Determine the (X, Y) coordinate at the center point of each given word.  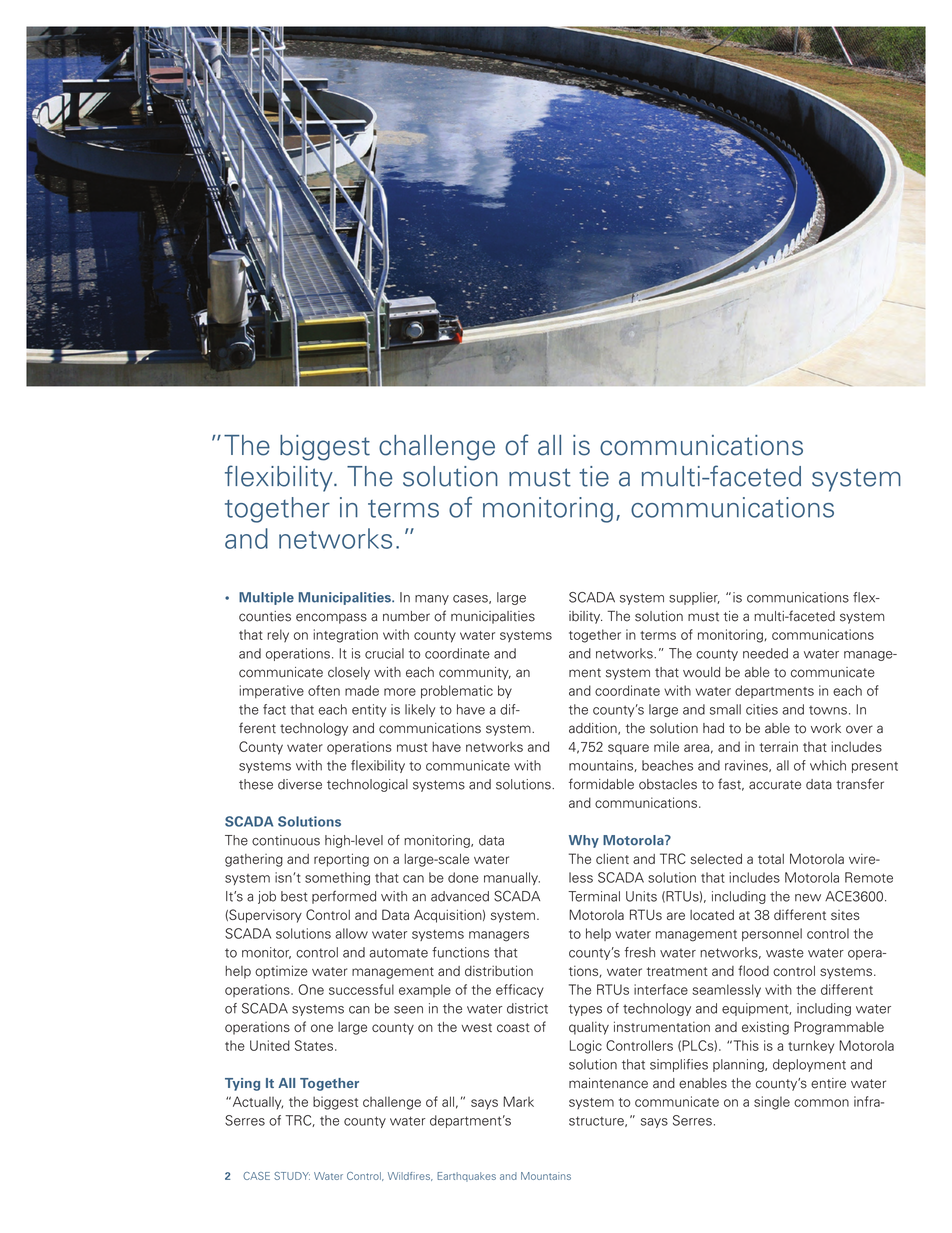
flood (753, 970)
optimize (281, 972)
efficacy (520, 991)
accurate (775, 785)
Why (584, 841)
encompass (331, 618)
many (432, 600)
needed (765, 653)
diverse (300, 784)
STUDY (292, 1176)
